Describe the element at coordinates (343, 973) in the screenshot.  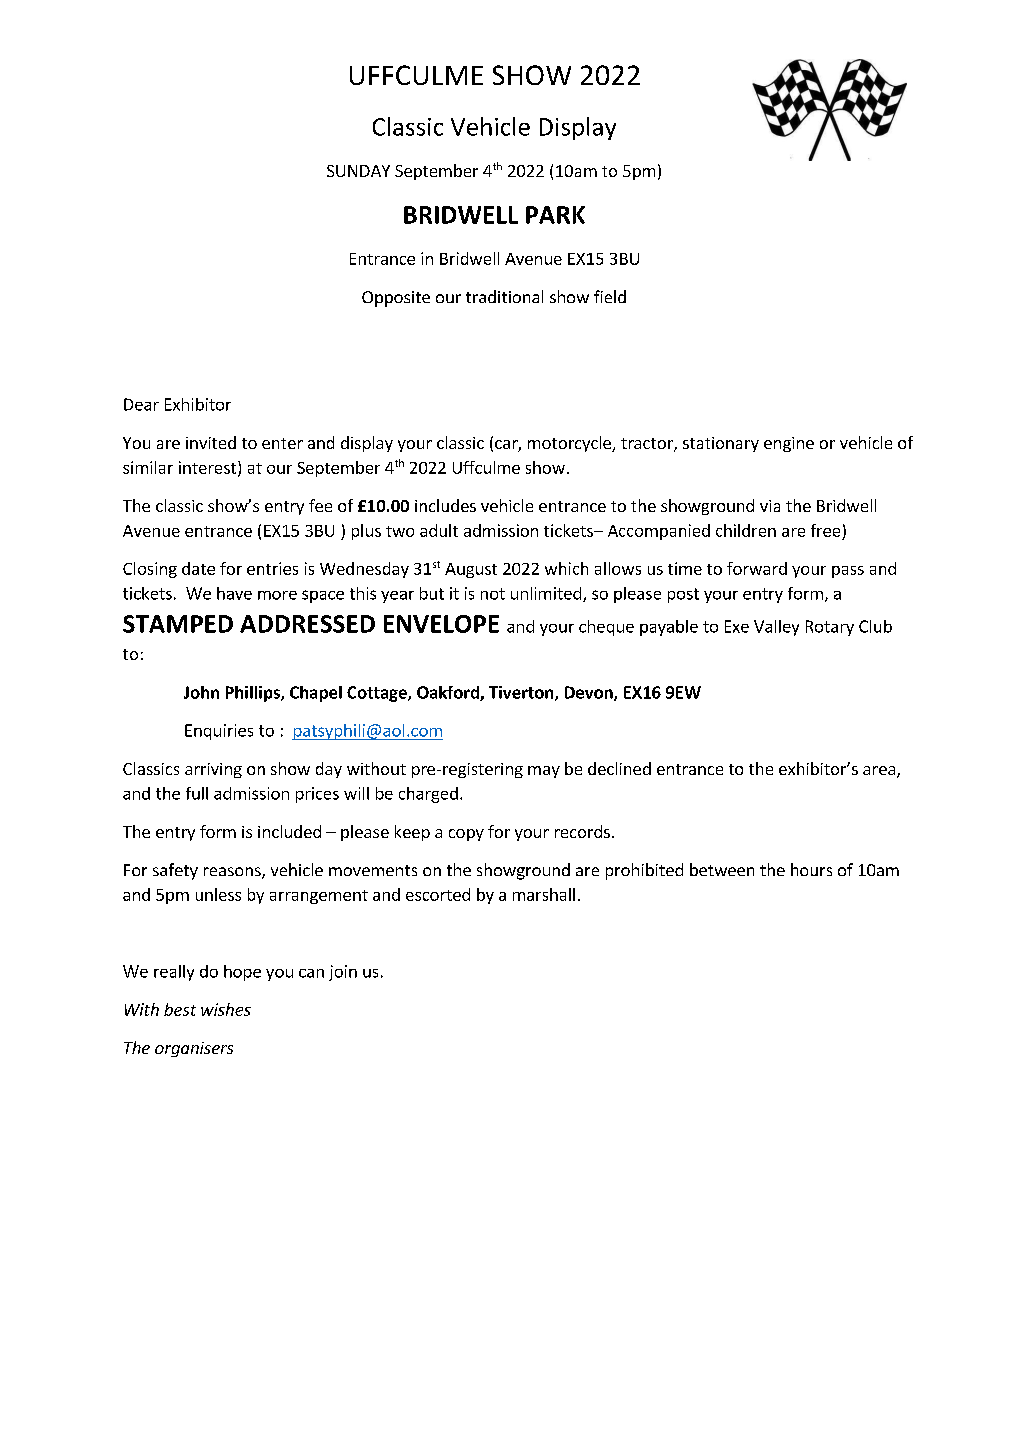
I see `join` at that location.
